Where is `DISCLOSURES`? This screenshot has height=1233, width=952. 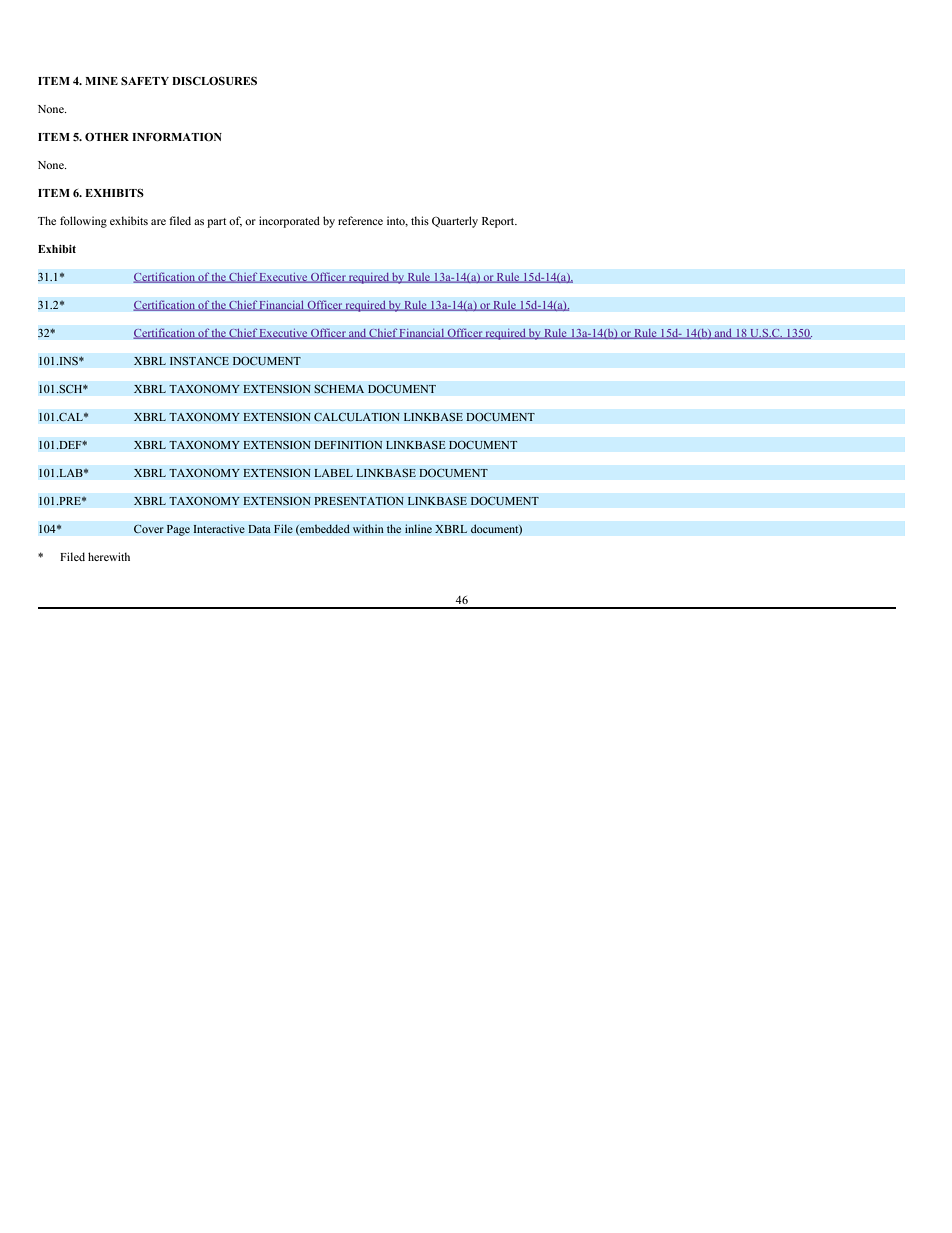 DISCLOSURES is located at coordinates (214, 81).
